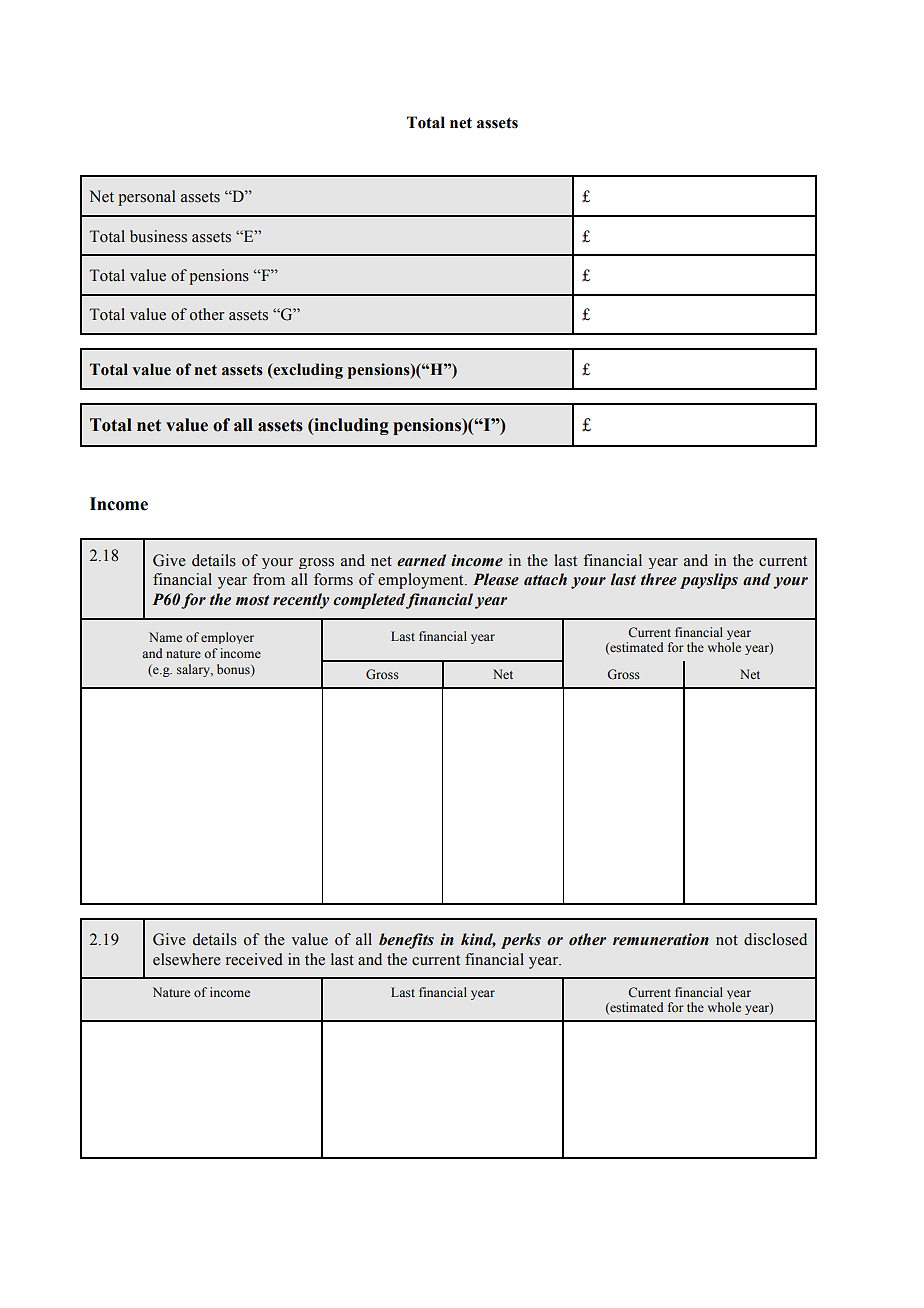 The height and width of the page is (1308, 924). I want to click on bonus, so click(234, 669).
